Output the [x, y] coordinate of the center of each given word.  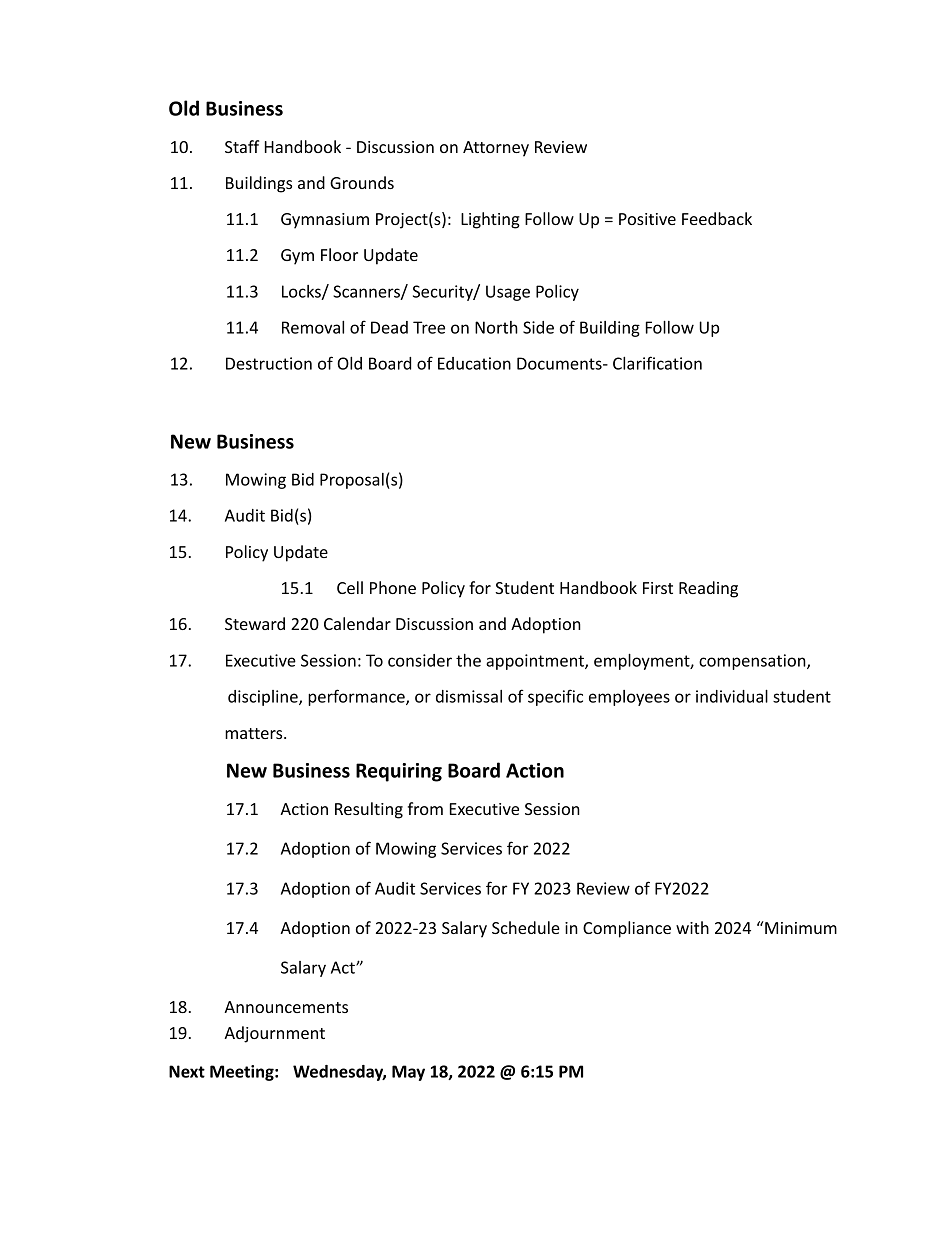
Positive [647, 219]
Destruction [269, 363]
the [468, 660]
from [425, 808]
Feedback [717, 218]
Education [474, 363]
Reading [708, 589]
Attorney [496, 149]
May [408, 1073]
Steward [255, 623]
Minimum [800, 927]
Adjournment [274, 1034]
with [692, 927]
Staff [242, 146]
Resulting [369, 810]
